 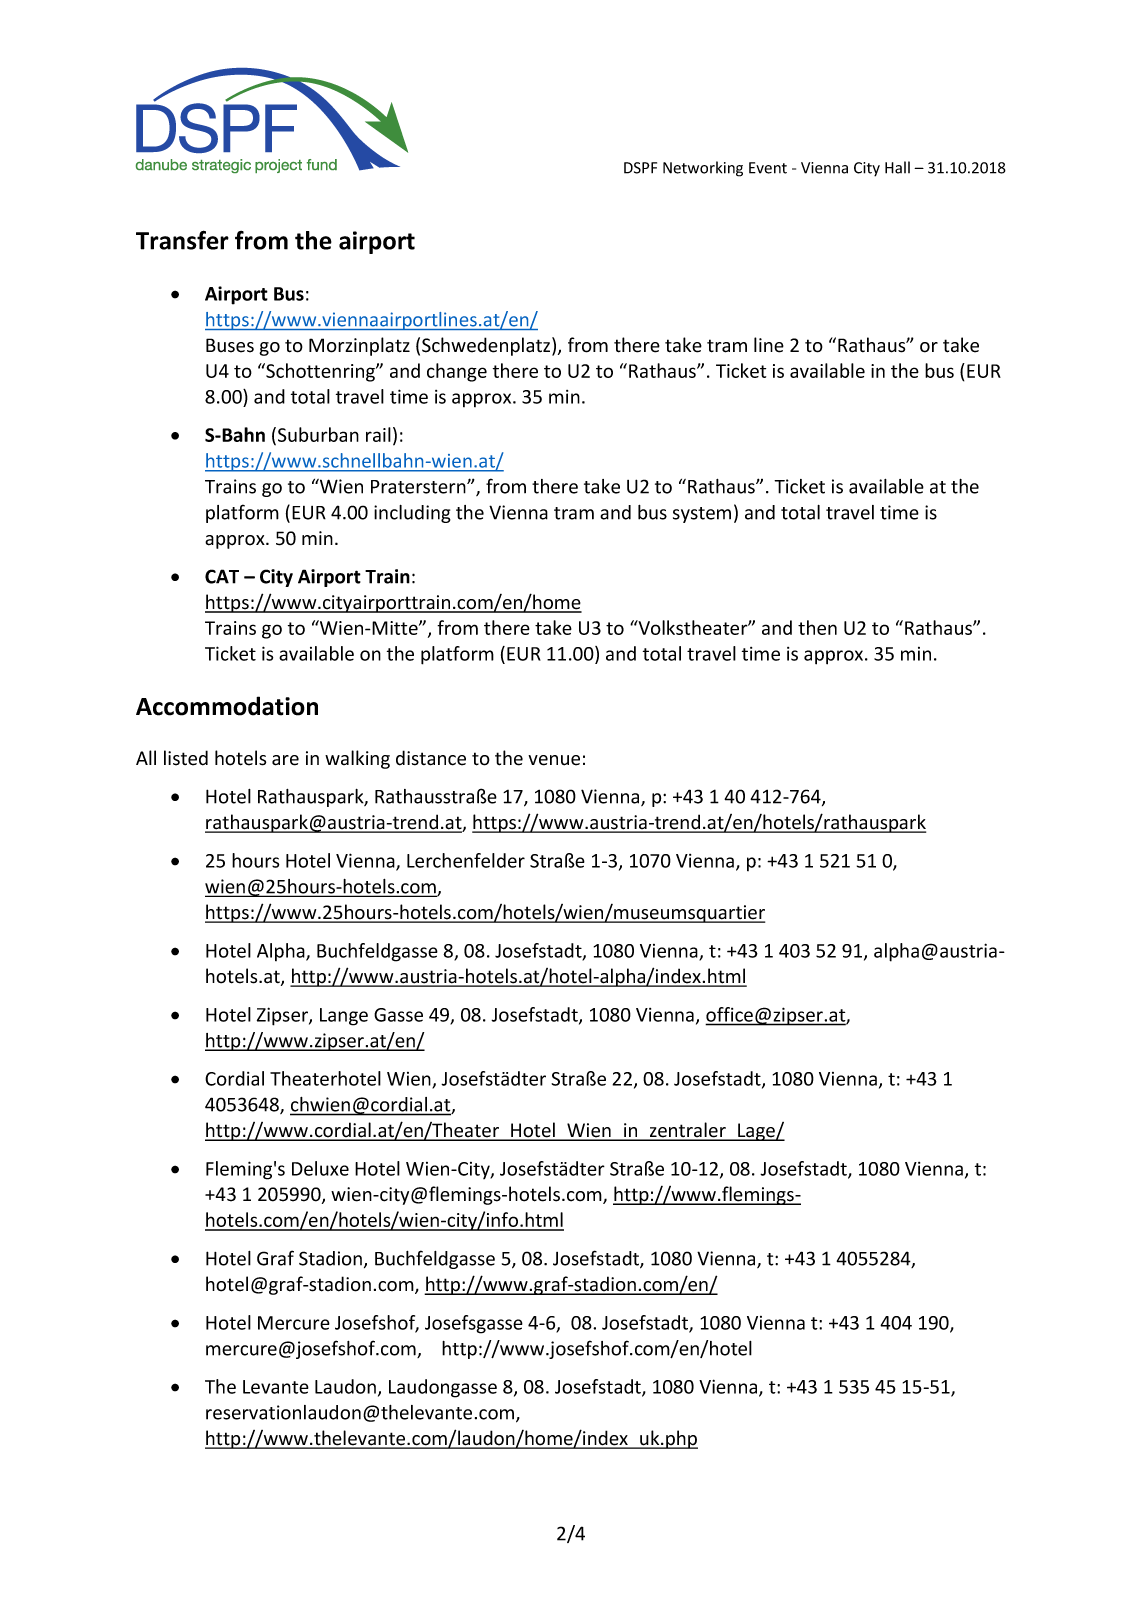 I want to click on then, so click(x=817, y=627).
